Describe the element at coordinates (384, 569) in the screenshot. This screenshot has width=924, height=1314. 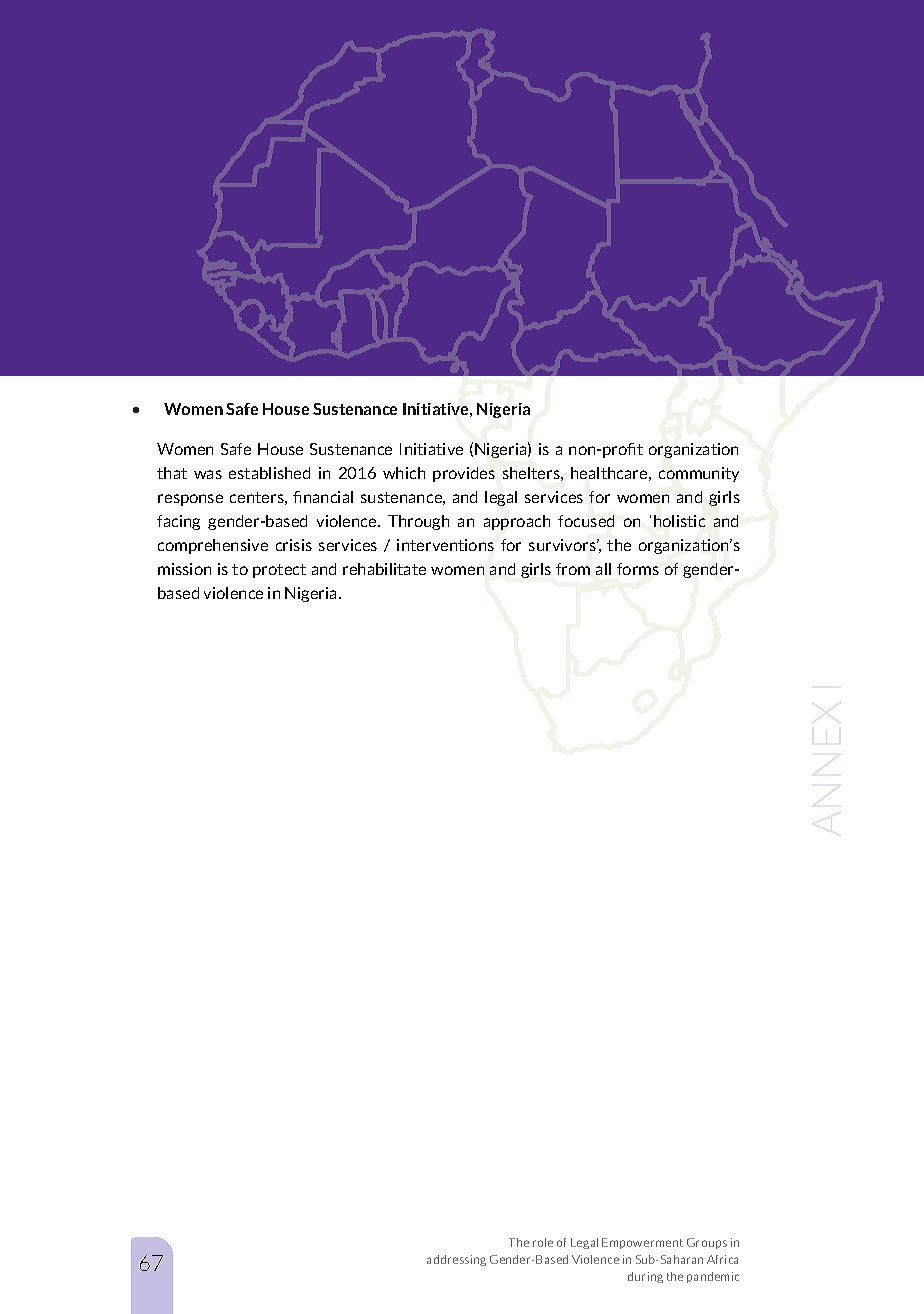
I see `rehabilitate` at that location.
